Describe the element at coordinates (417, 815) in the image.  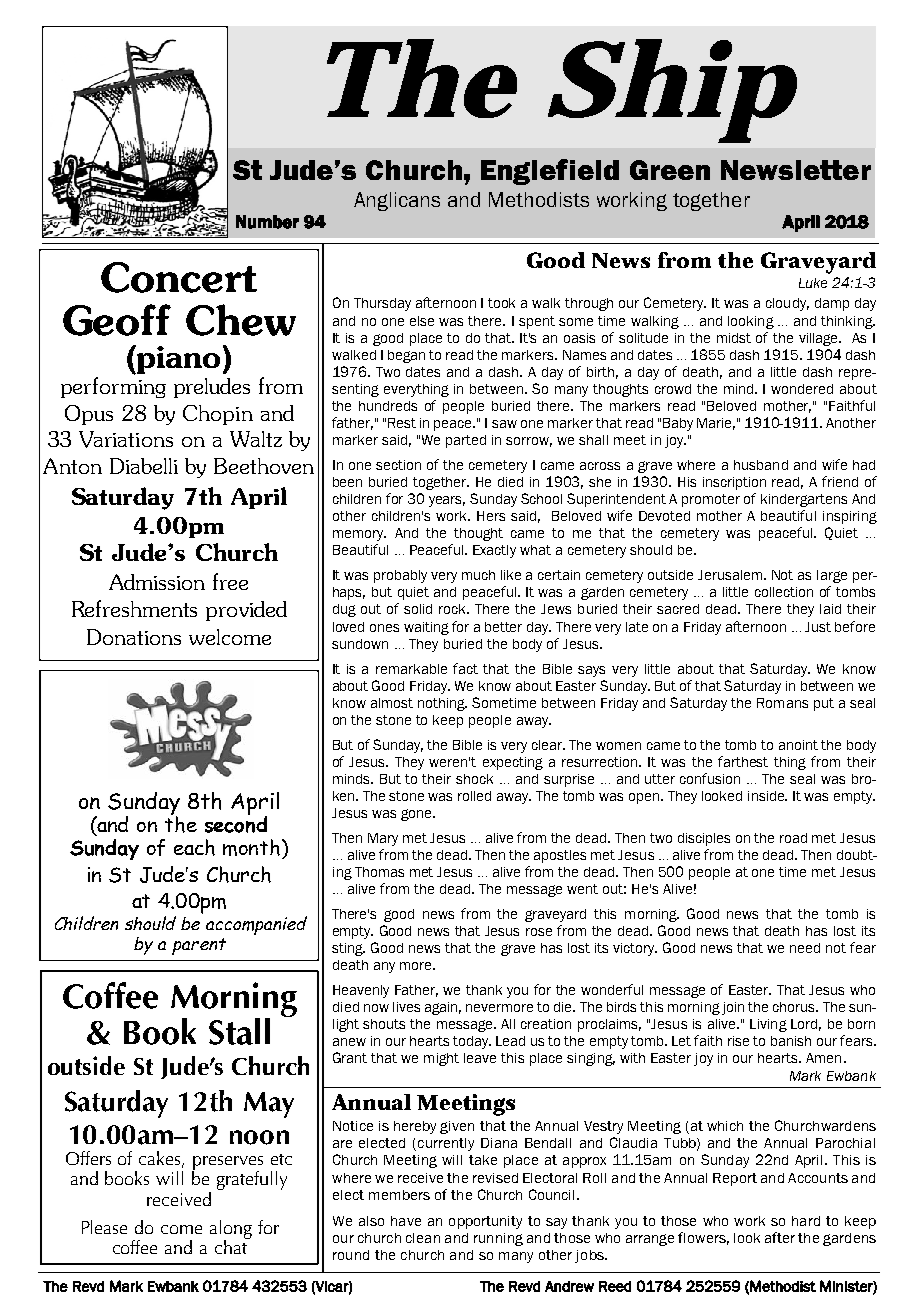
I see `gone` at that location.
